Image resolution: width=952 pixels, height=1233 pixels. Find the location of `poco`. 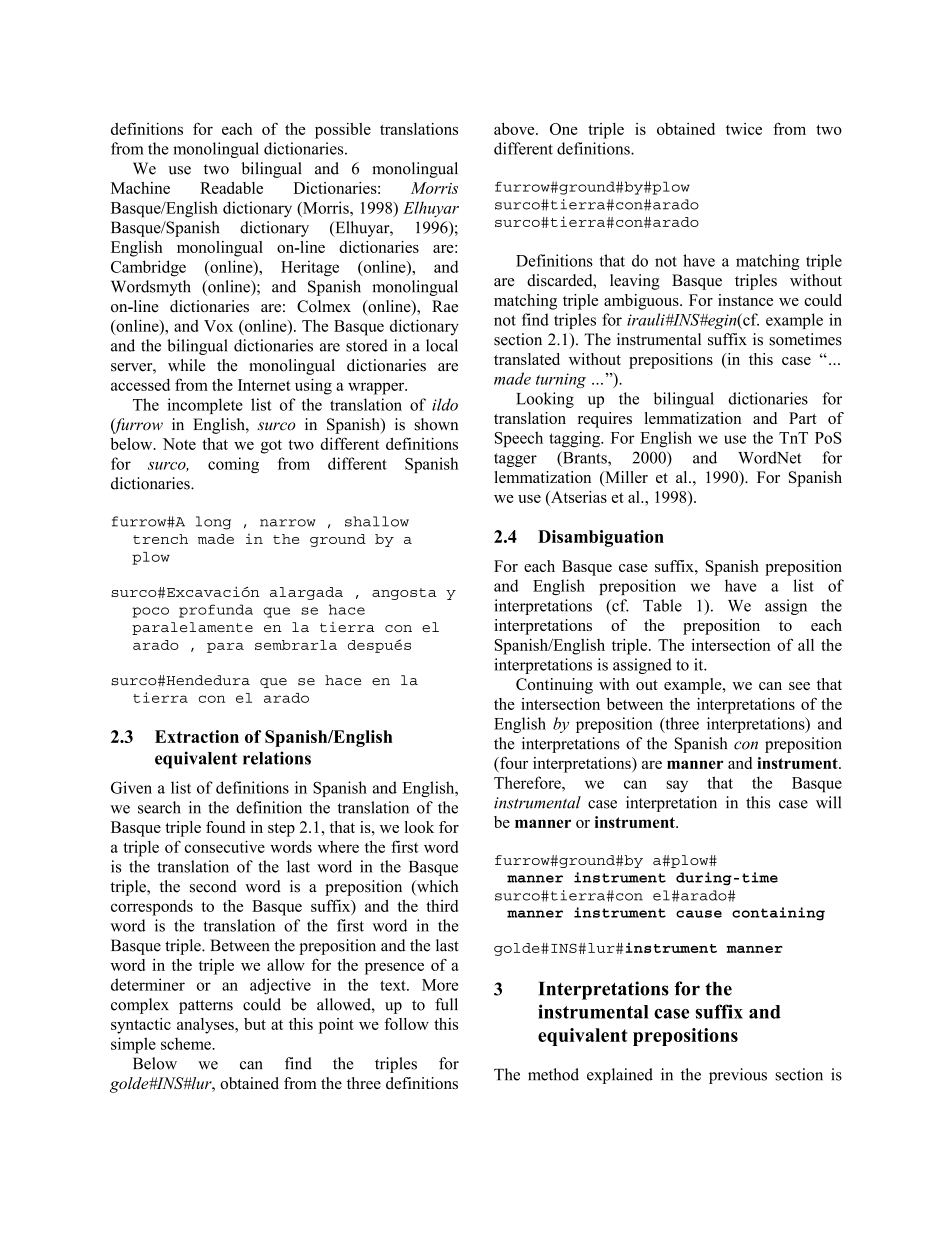

poco is located at coordinates (150, 612).
